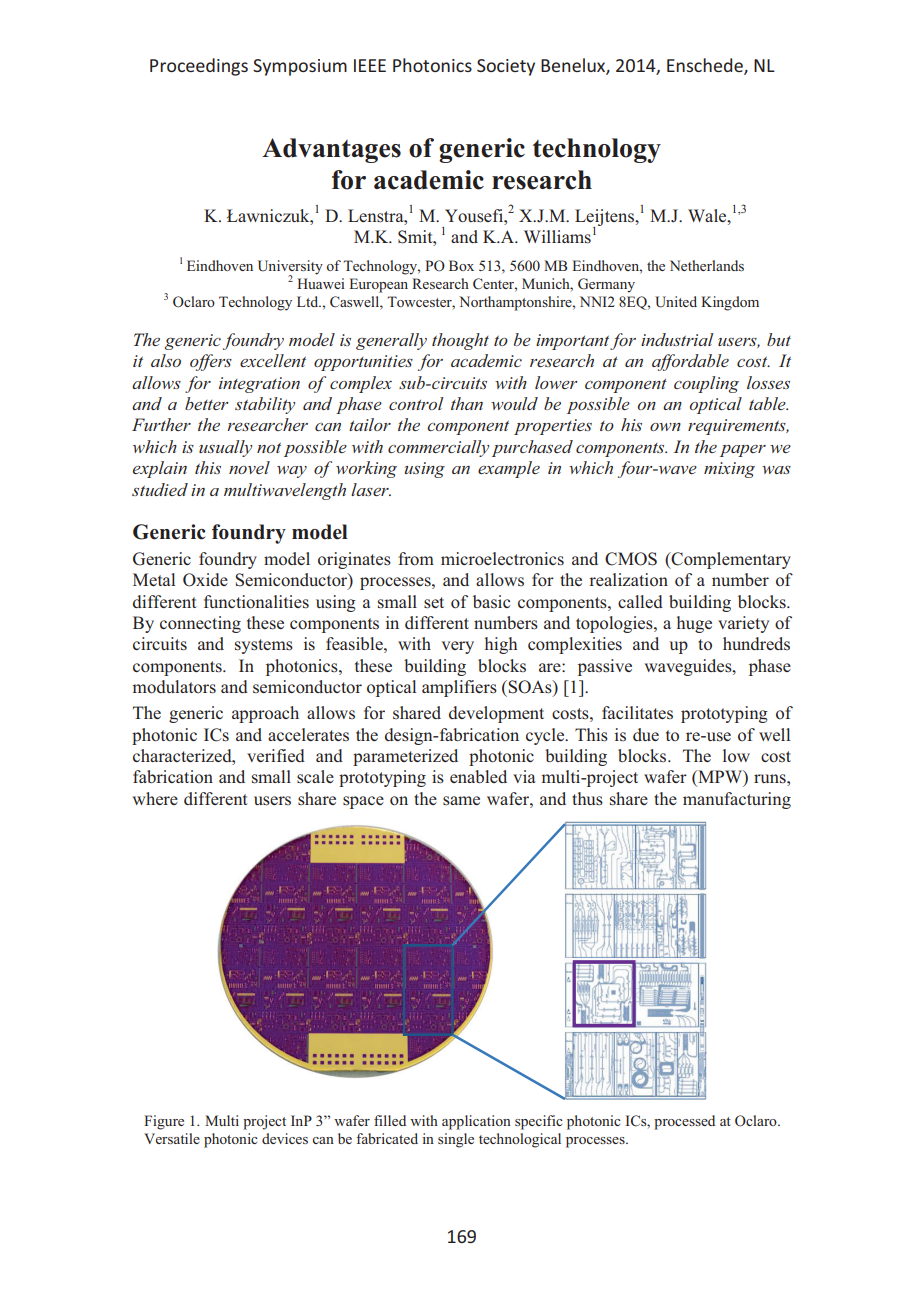 This image has width=924, height=1304. What do you see at coordinates (706, 66) in the image?
I see `Enschede` at bounding box center [706, 66].
